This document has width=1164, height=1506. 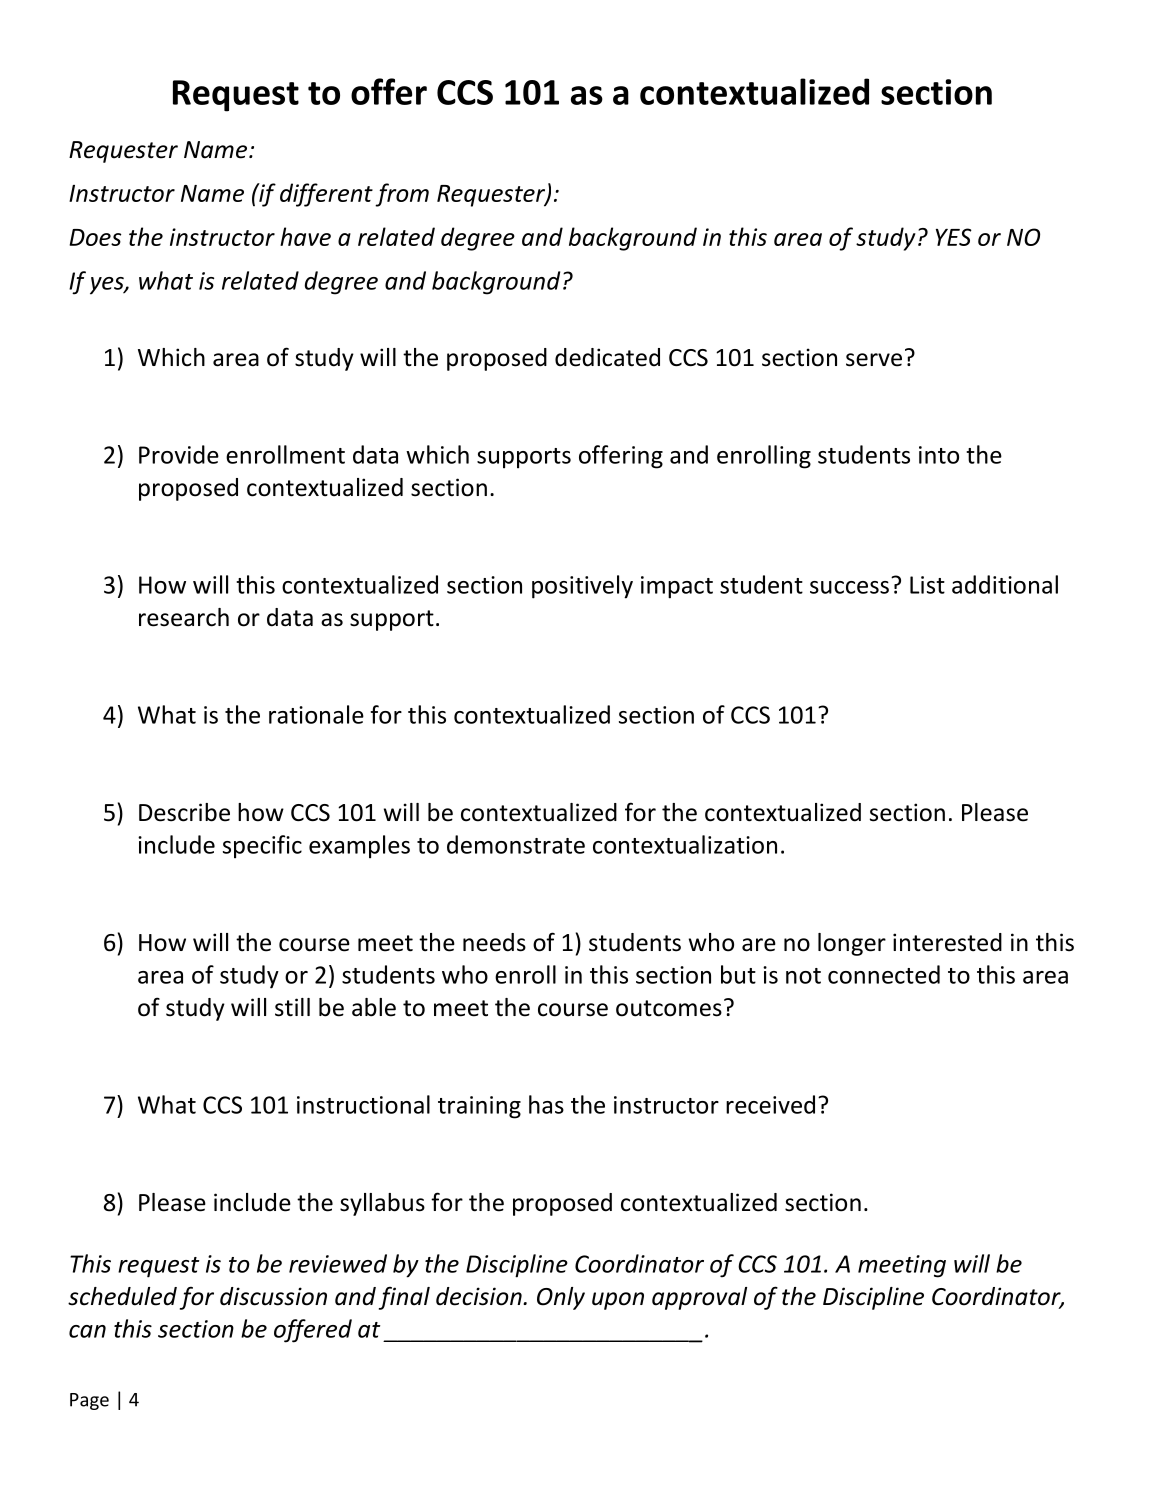 I want to click on Describe, so click(x=184, y=812).
